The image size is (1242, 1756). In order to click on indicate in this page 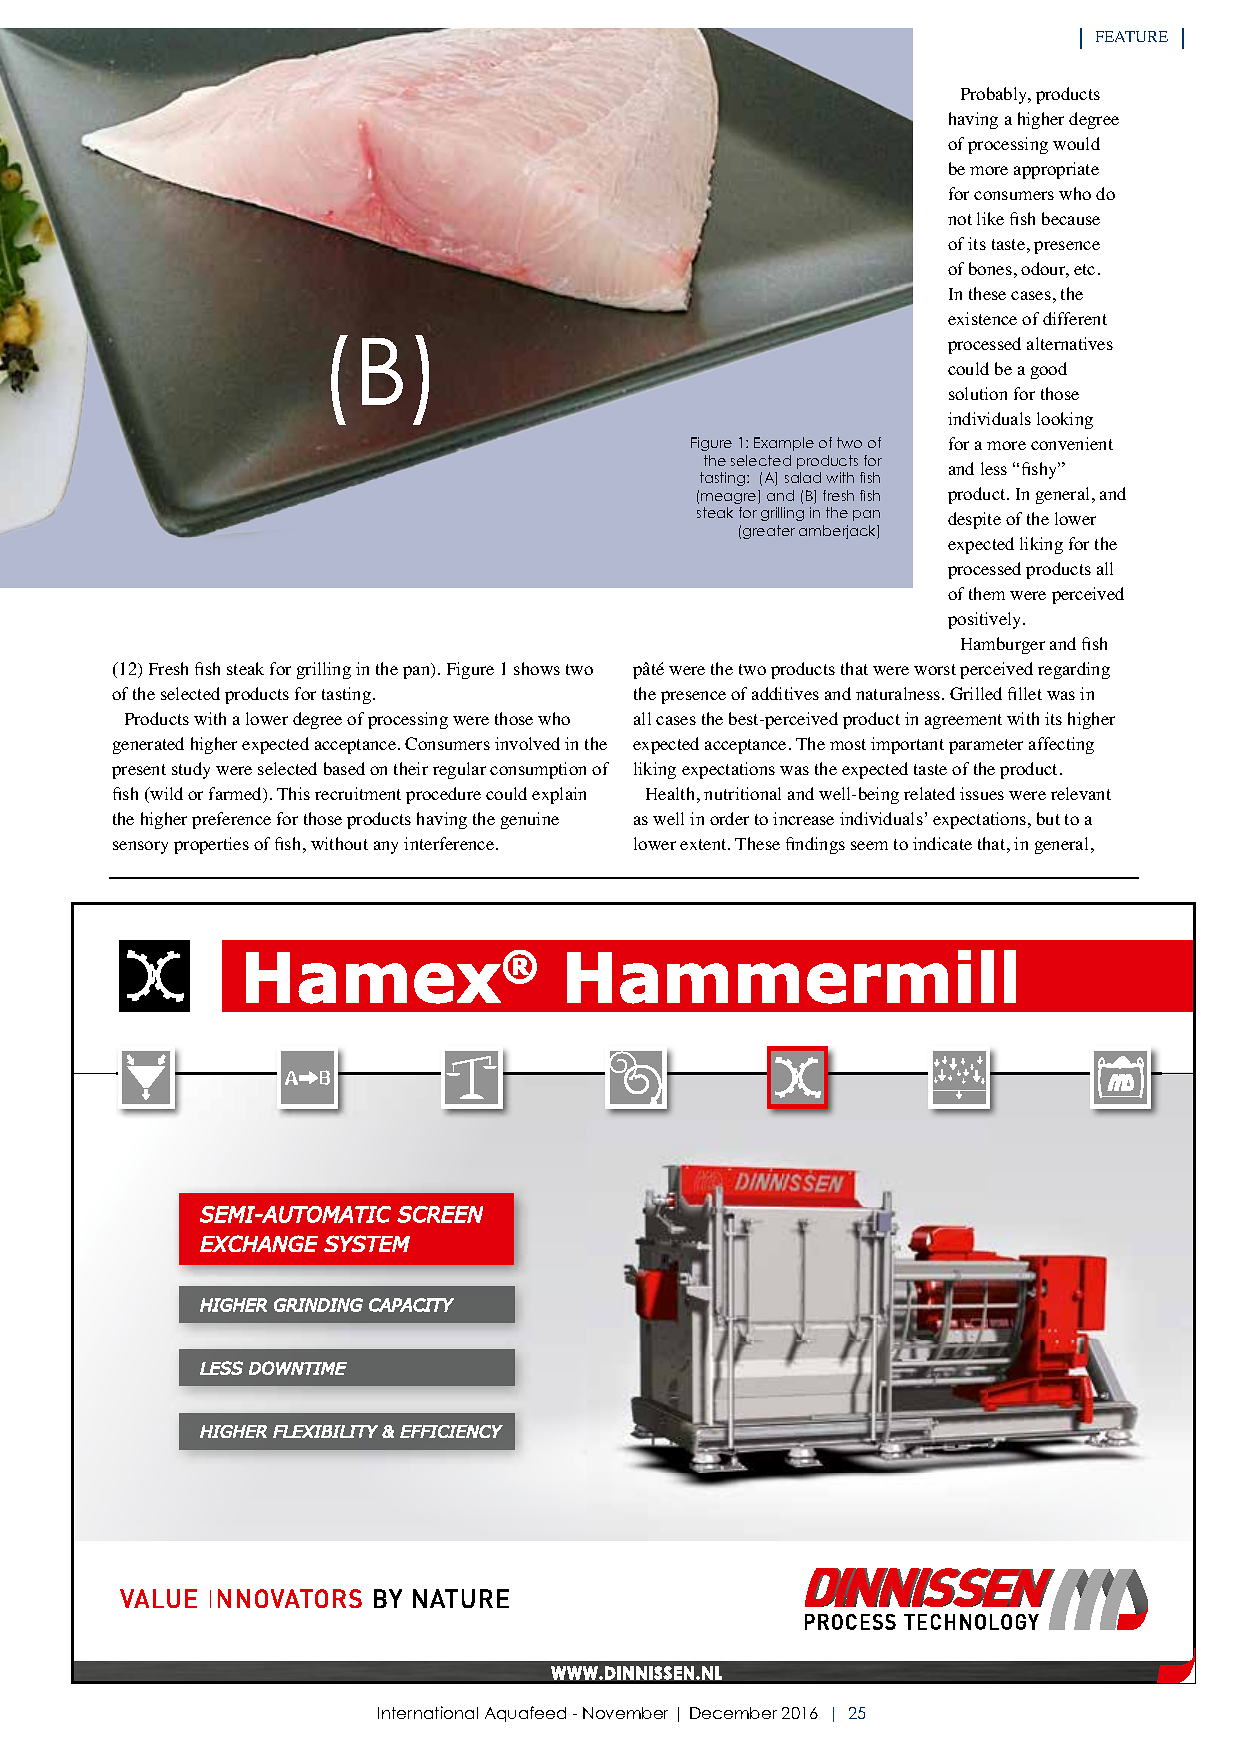, I will do `click(942, 843)`.
